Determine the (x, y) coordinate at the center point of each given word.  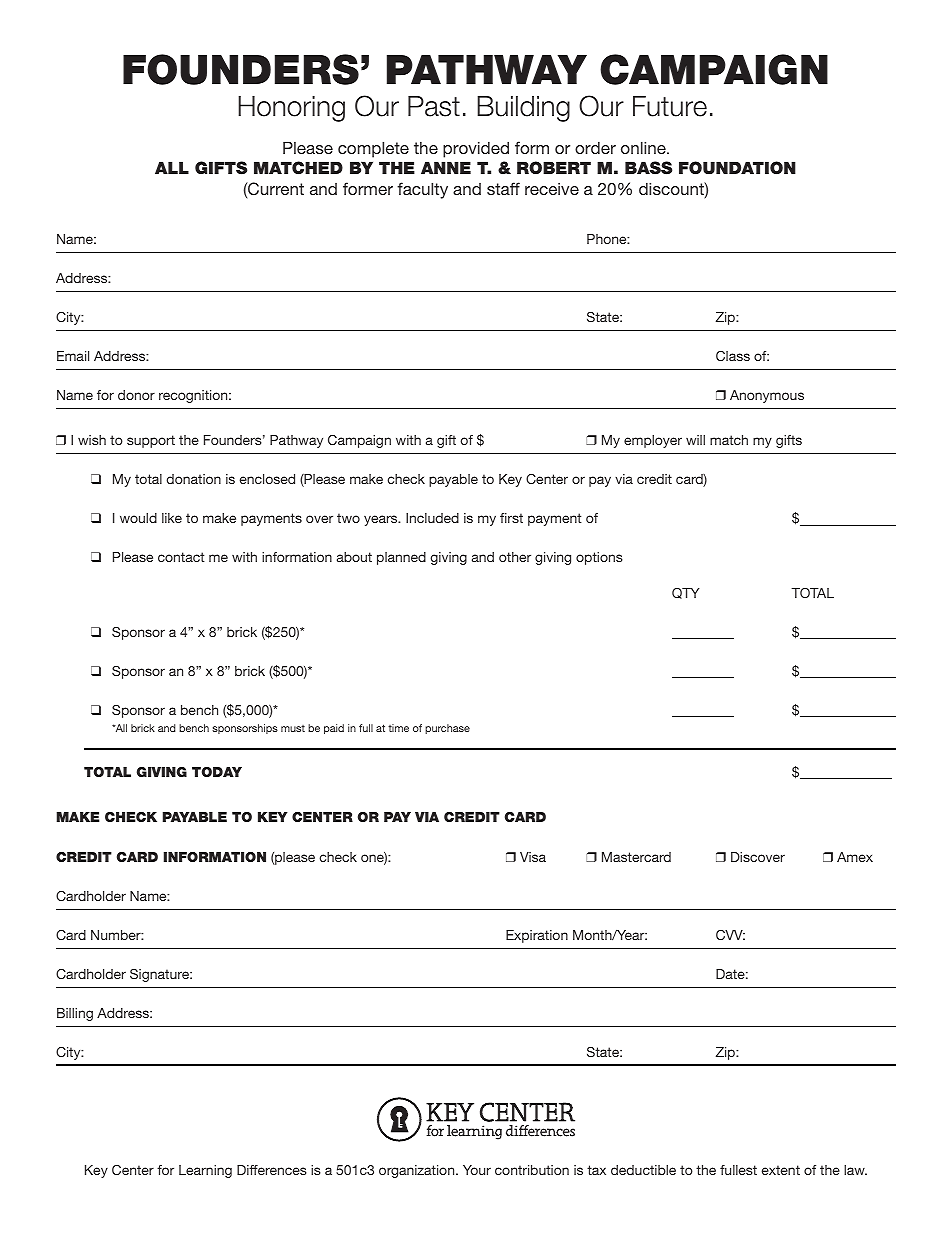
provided (476, 149)
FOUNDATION (737, 168)
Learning (205, 1171)
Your (477, 1170)
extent (781, 1170)
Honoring (291, 109)
